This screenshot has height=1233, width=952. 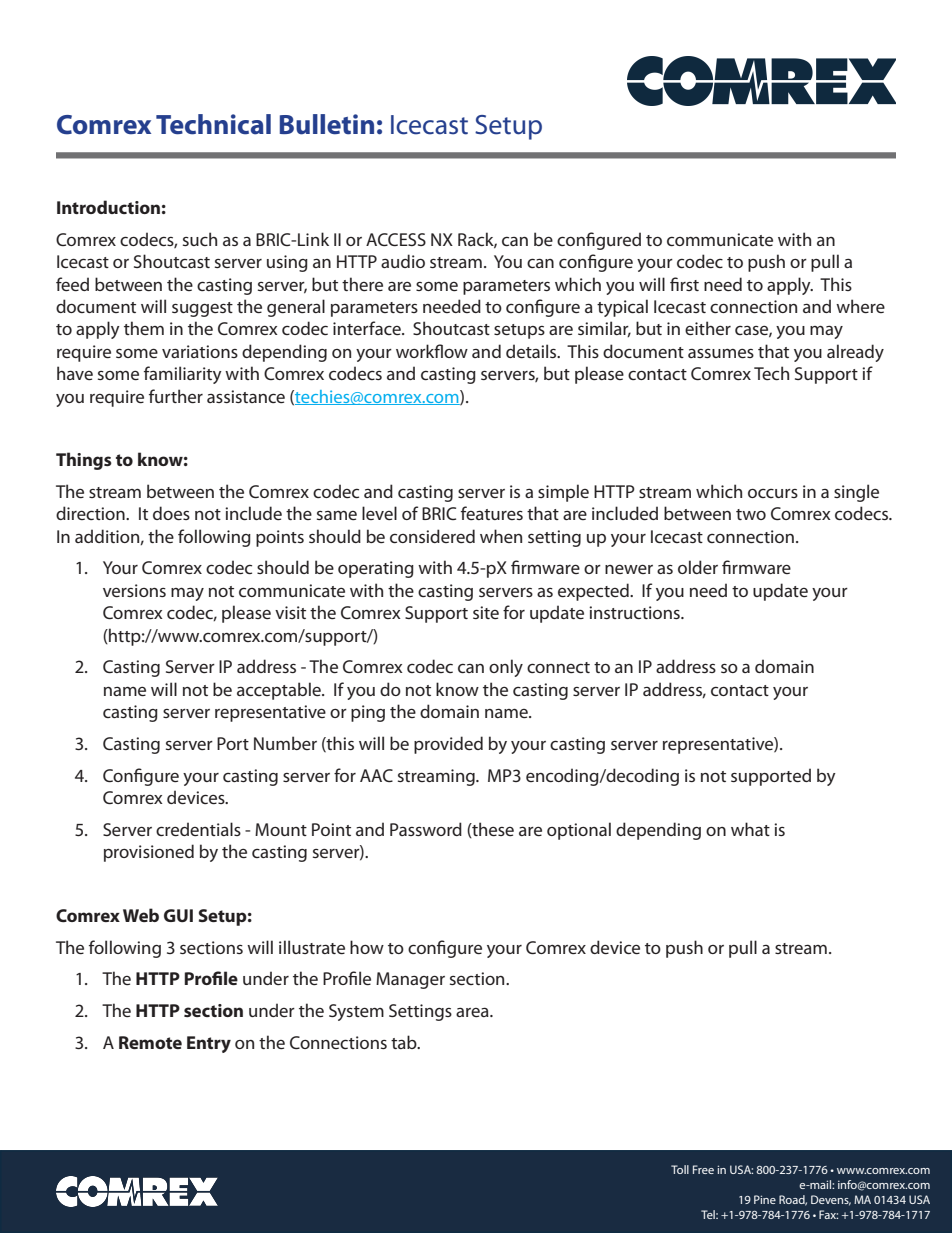 I want to click on only, so click(x=506, y=668).
